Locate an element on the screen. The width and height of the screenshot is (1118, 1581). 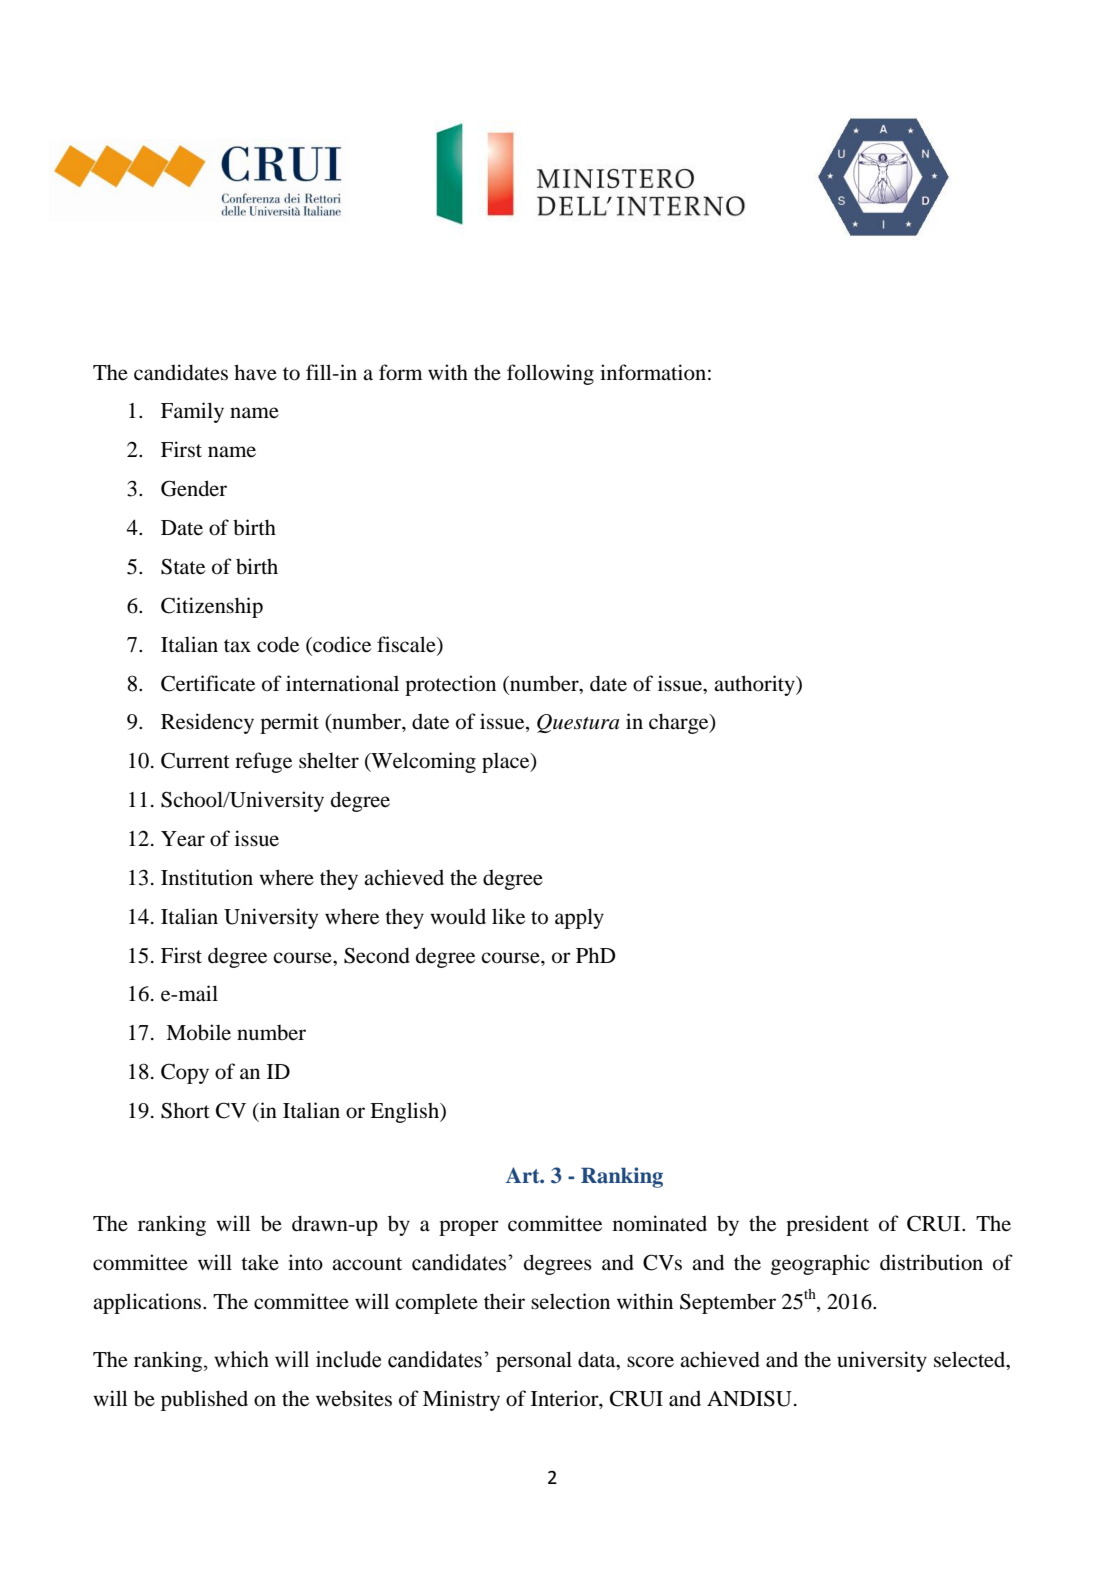
following is located at coordinates (550, 374).
